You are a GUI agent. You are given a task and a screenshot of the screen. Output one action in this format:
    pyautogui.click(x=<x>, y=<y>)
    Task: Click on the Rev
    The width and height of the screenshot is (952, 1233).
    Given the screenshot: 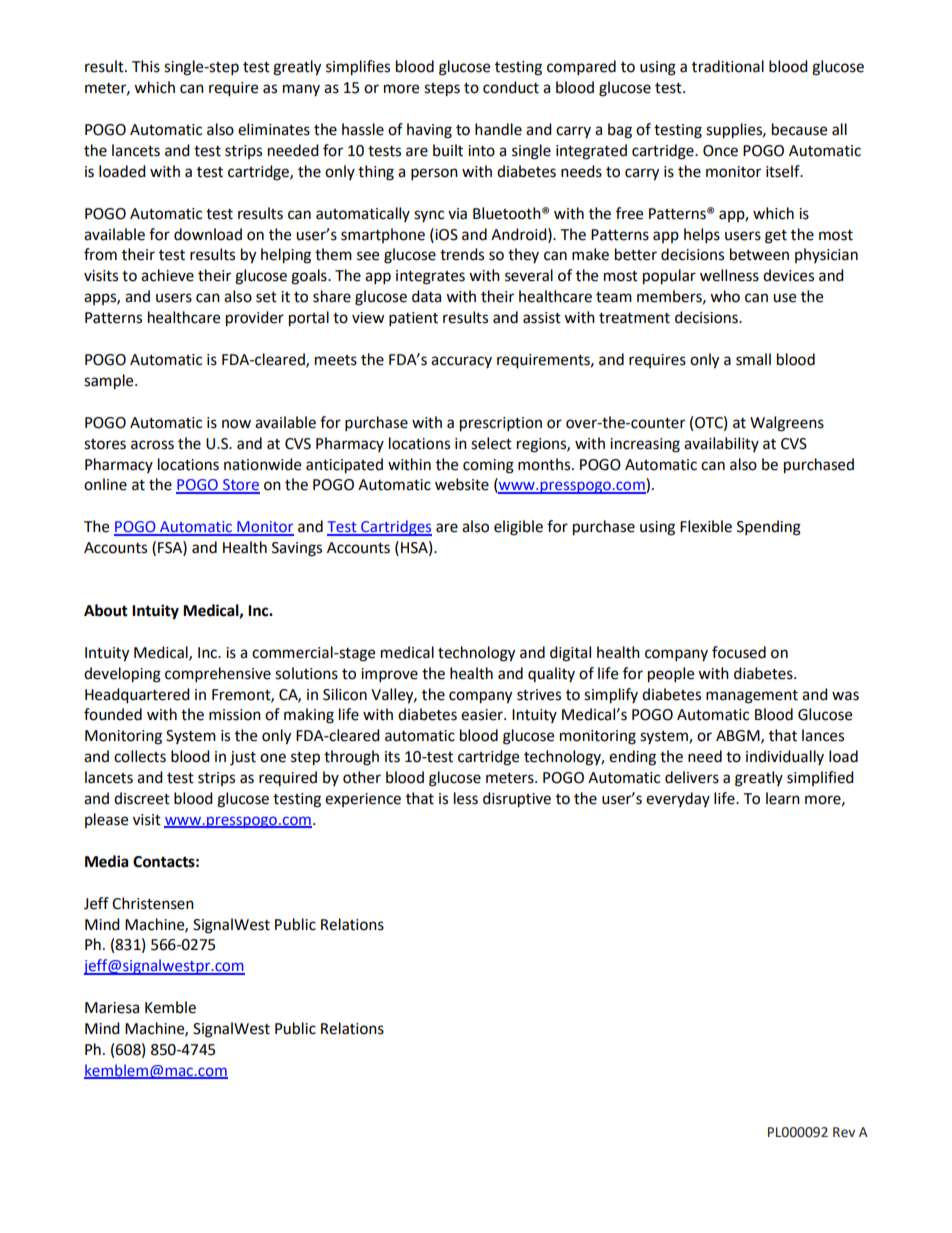 What is the action you would take?
    pyautogui.click(x=844, y=1132)
